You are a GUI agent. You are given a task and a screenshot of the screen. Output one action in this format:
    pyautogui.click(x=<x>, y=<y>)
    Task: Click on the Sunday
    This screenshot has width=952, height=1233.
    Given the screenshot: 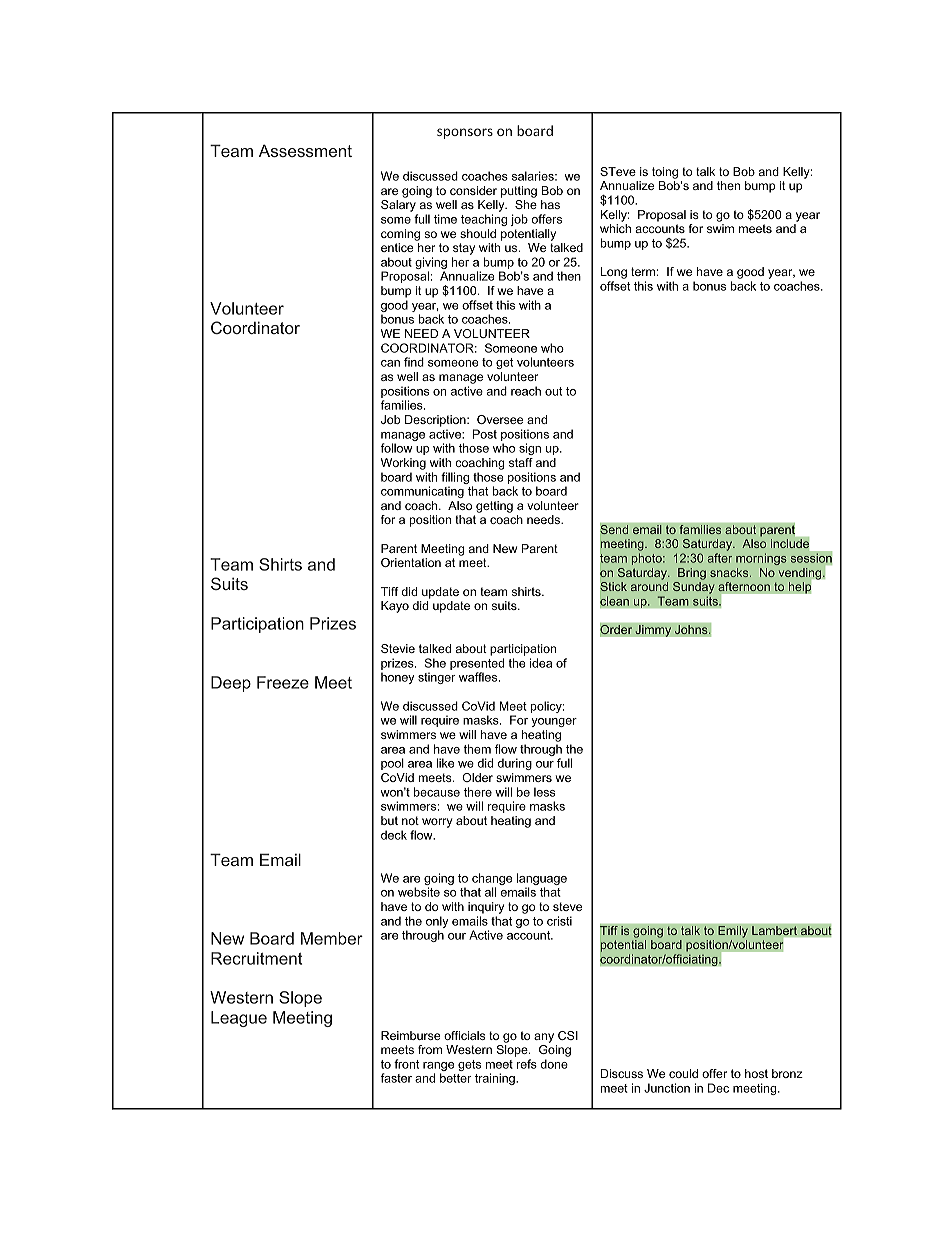 What is the action you would take?
    pyautogui.click(x=693, y=588)
